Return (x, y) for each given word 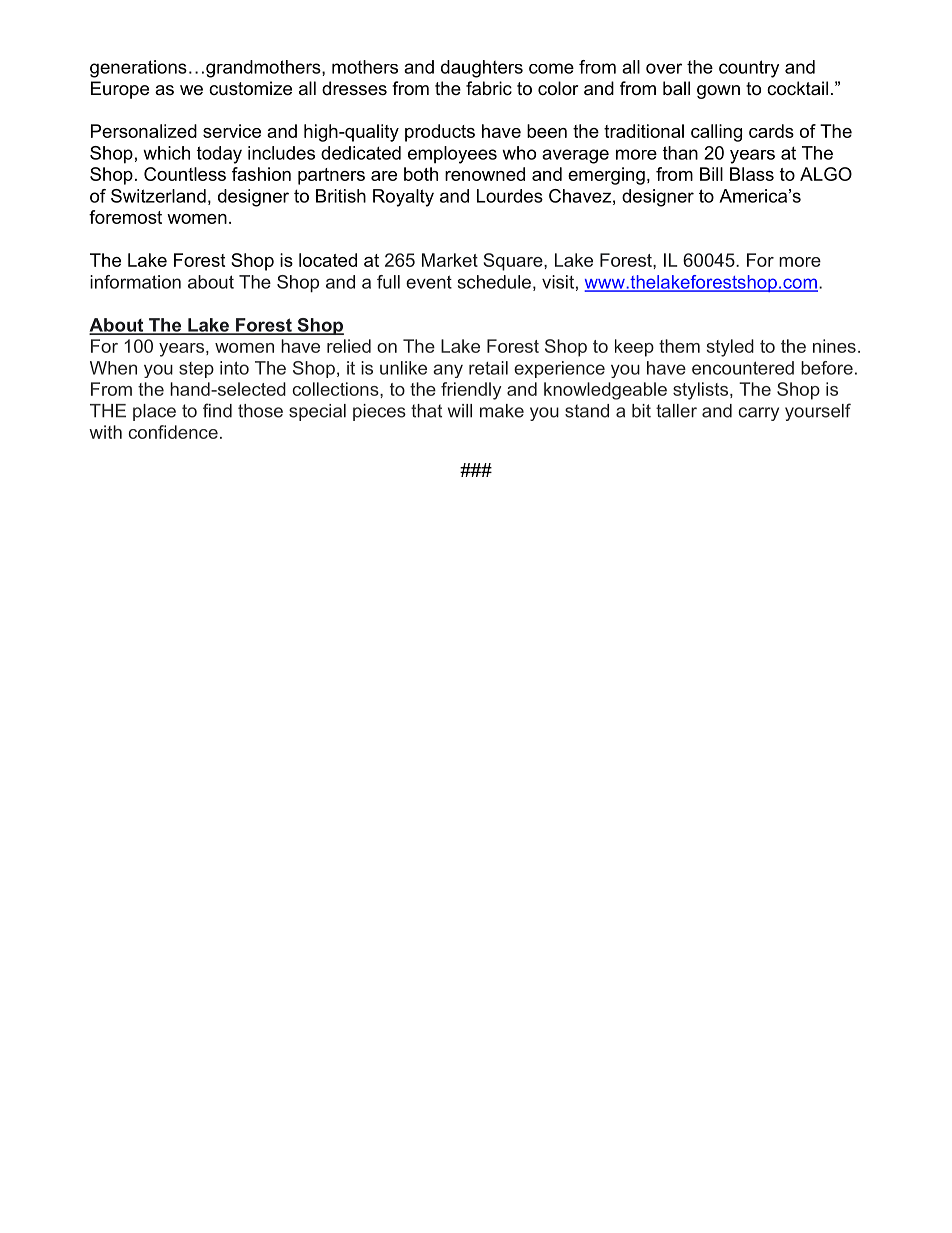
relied (349, 346)
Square (514, 262)
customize (250, 88)
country (749, 69)
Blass (752, 174)
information (135, 282)
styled (730, 348)
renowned (485, 174)
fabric (489, 88)
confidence (173, 432)
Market (450, 260)
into (234, 368)
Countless (185, 174)
